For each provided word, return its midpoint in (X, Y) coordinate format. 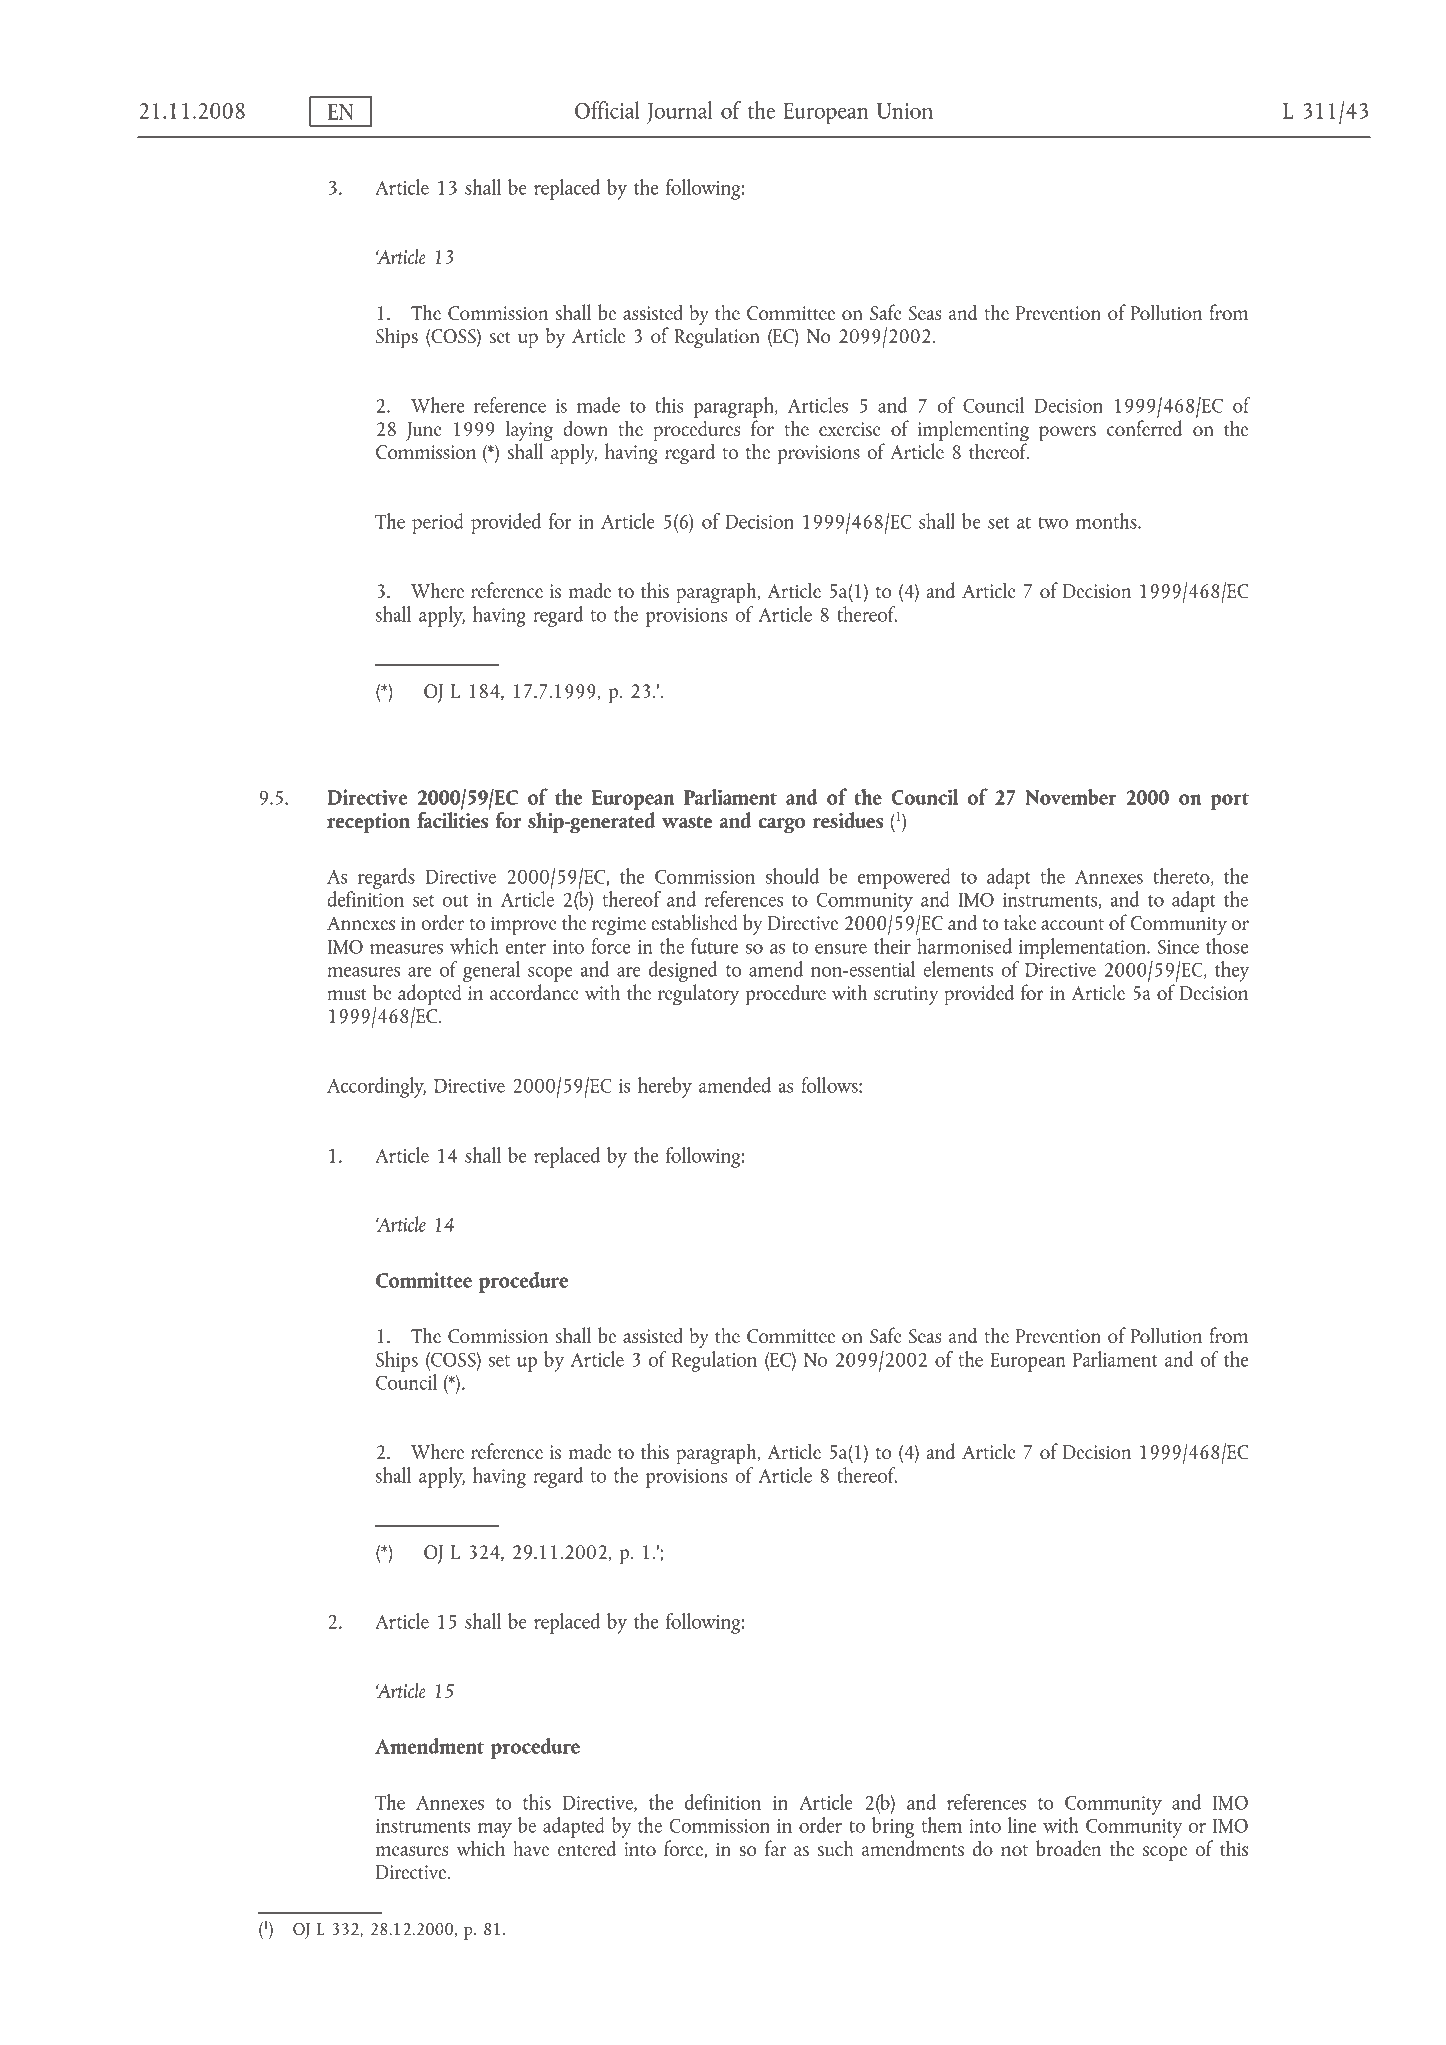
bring (893, 1827)
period (438, 523)
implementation (1083, 948)
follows (830, 1085)
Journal (679, 112)
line (1022, 1825)
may (495, 1830)
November (1071, 796)
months (1107, 521)
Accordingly (376, 1087)
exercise (850, 429)
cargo (781, 826)
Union (905, 111)
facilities (453, 818)
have (531, 1848)
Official (607, 110)
